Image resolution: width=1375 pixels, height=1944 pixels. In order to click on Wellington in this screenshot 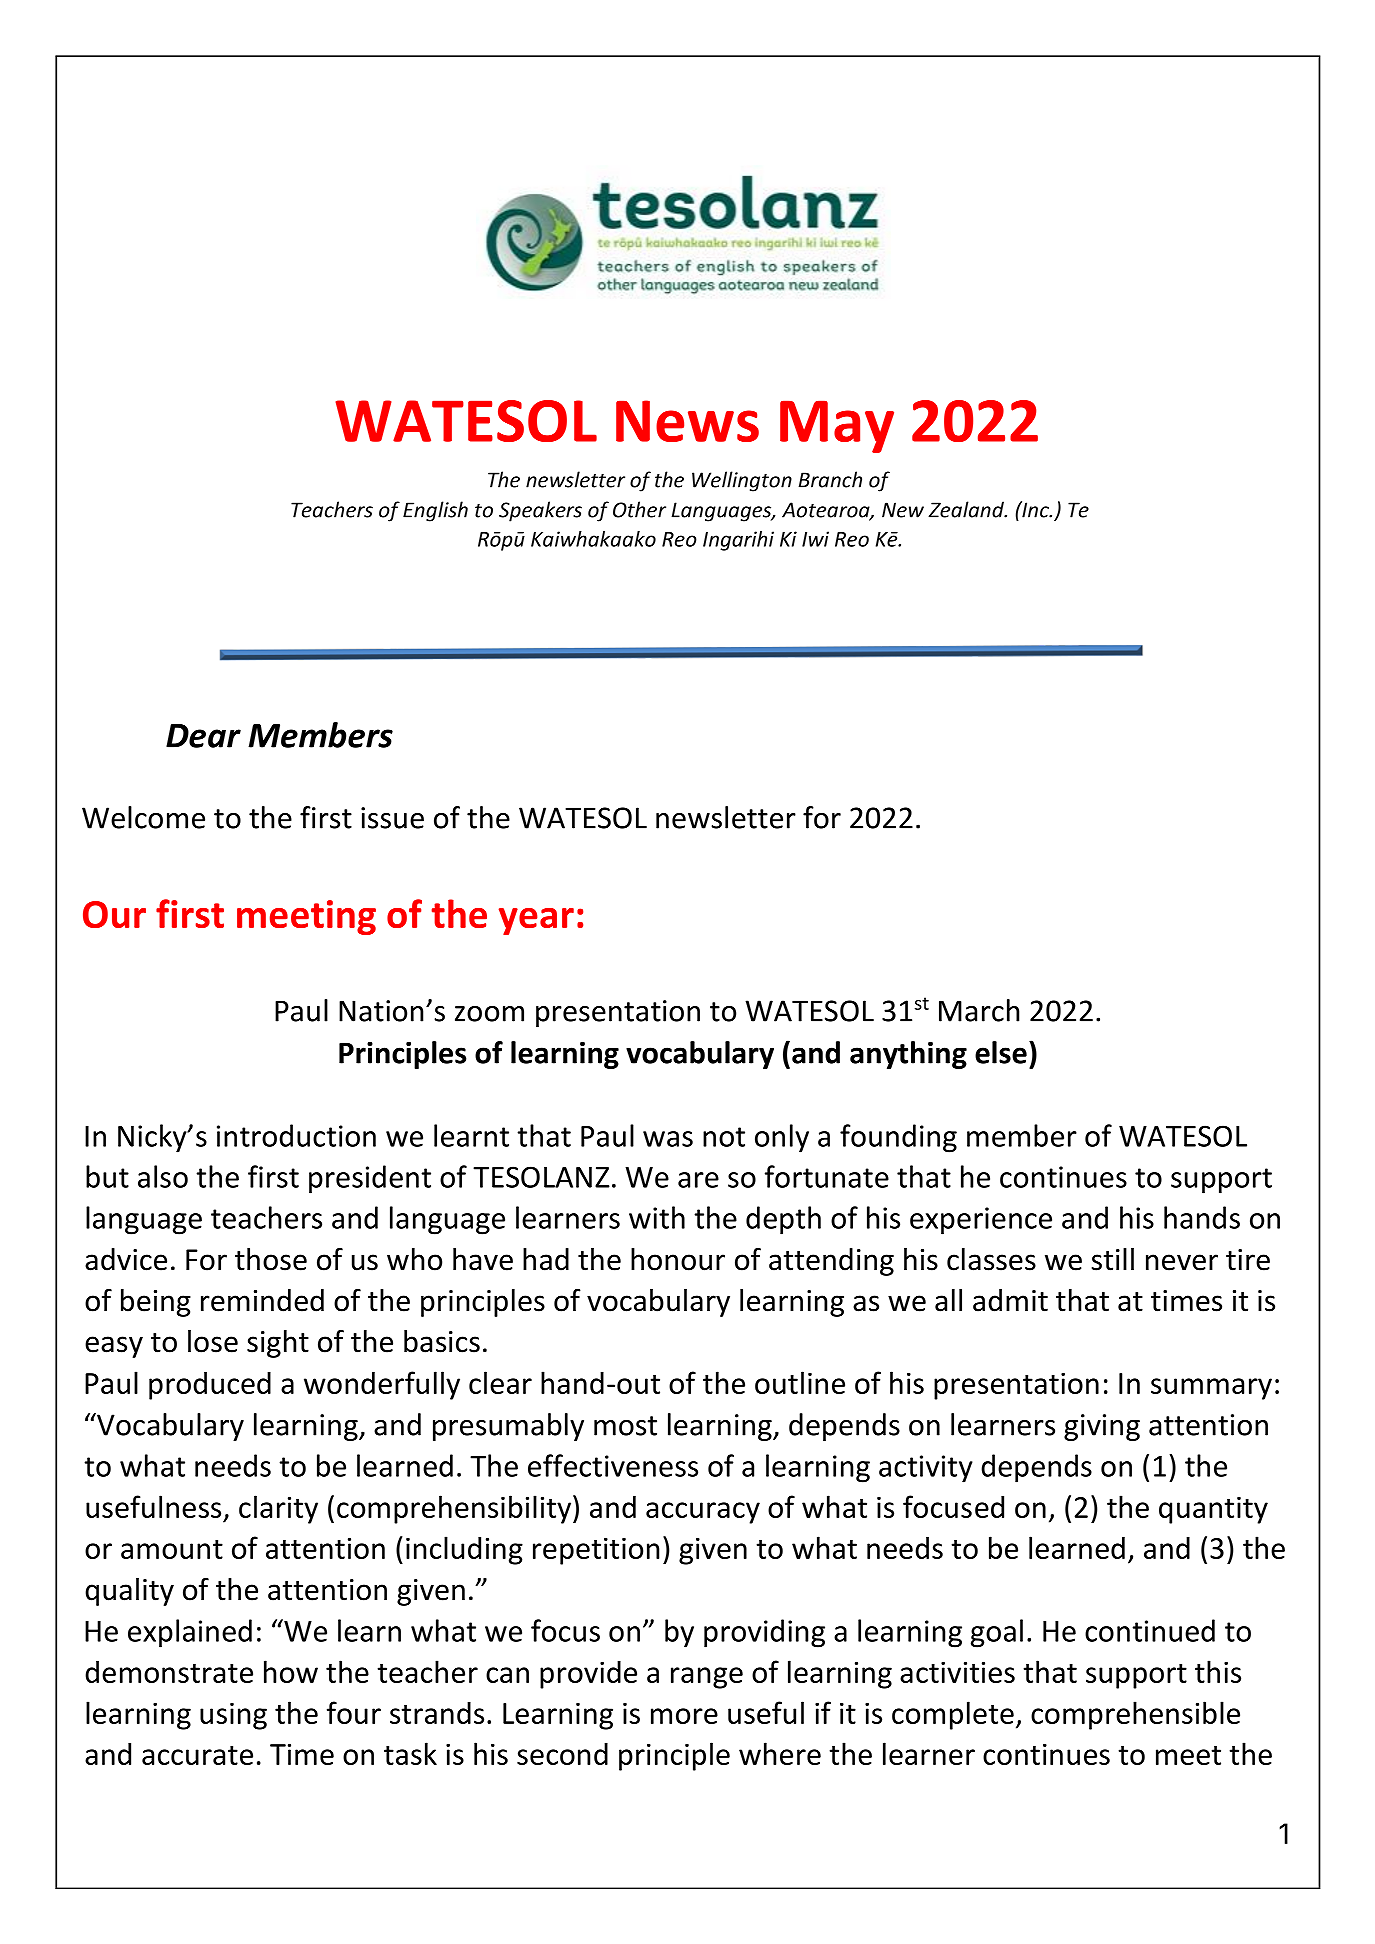, I will do `click(742, 481)`.
